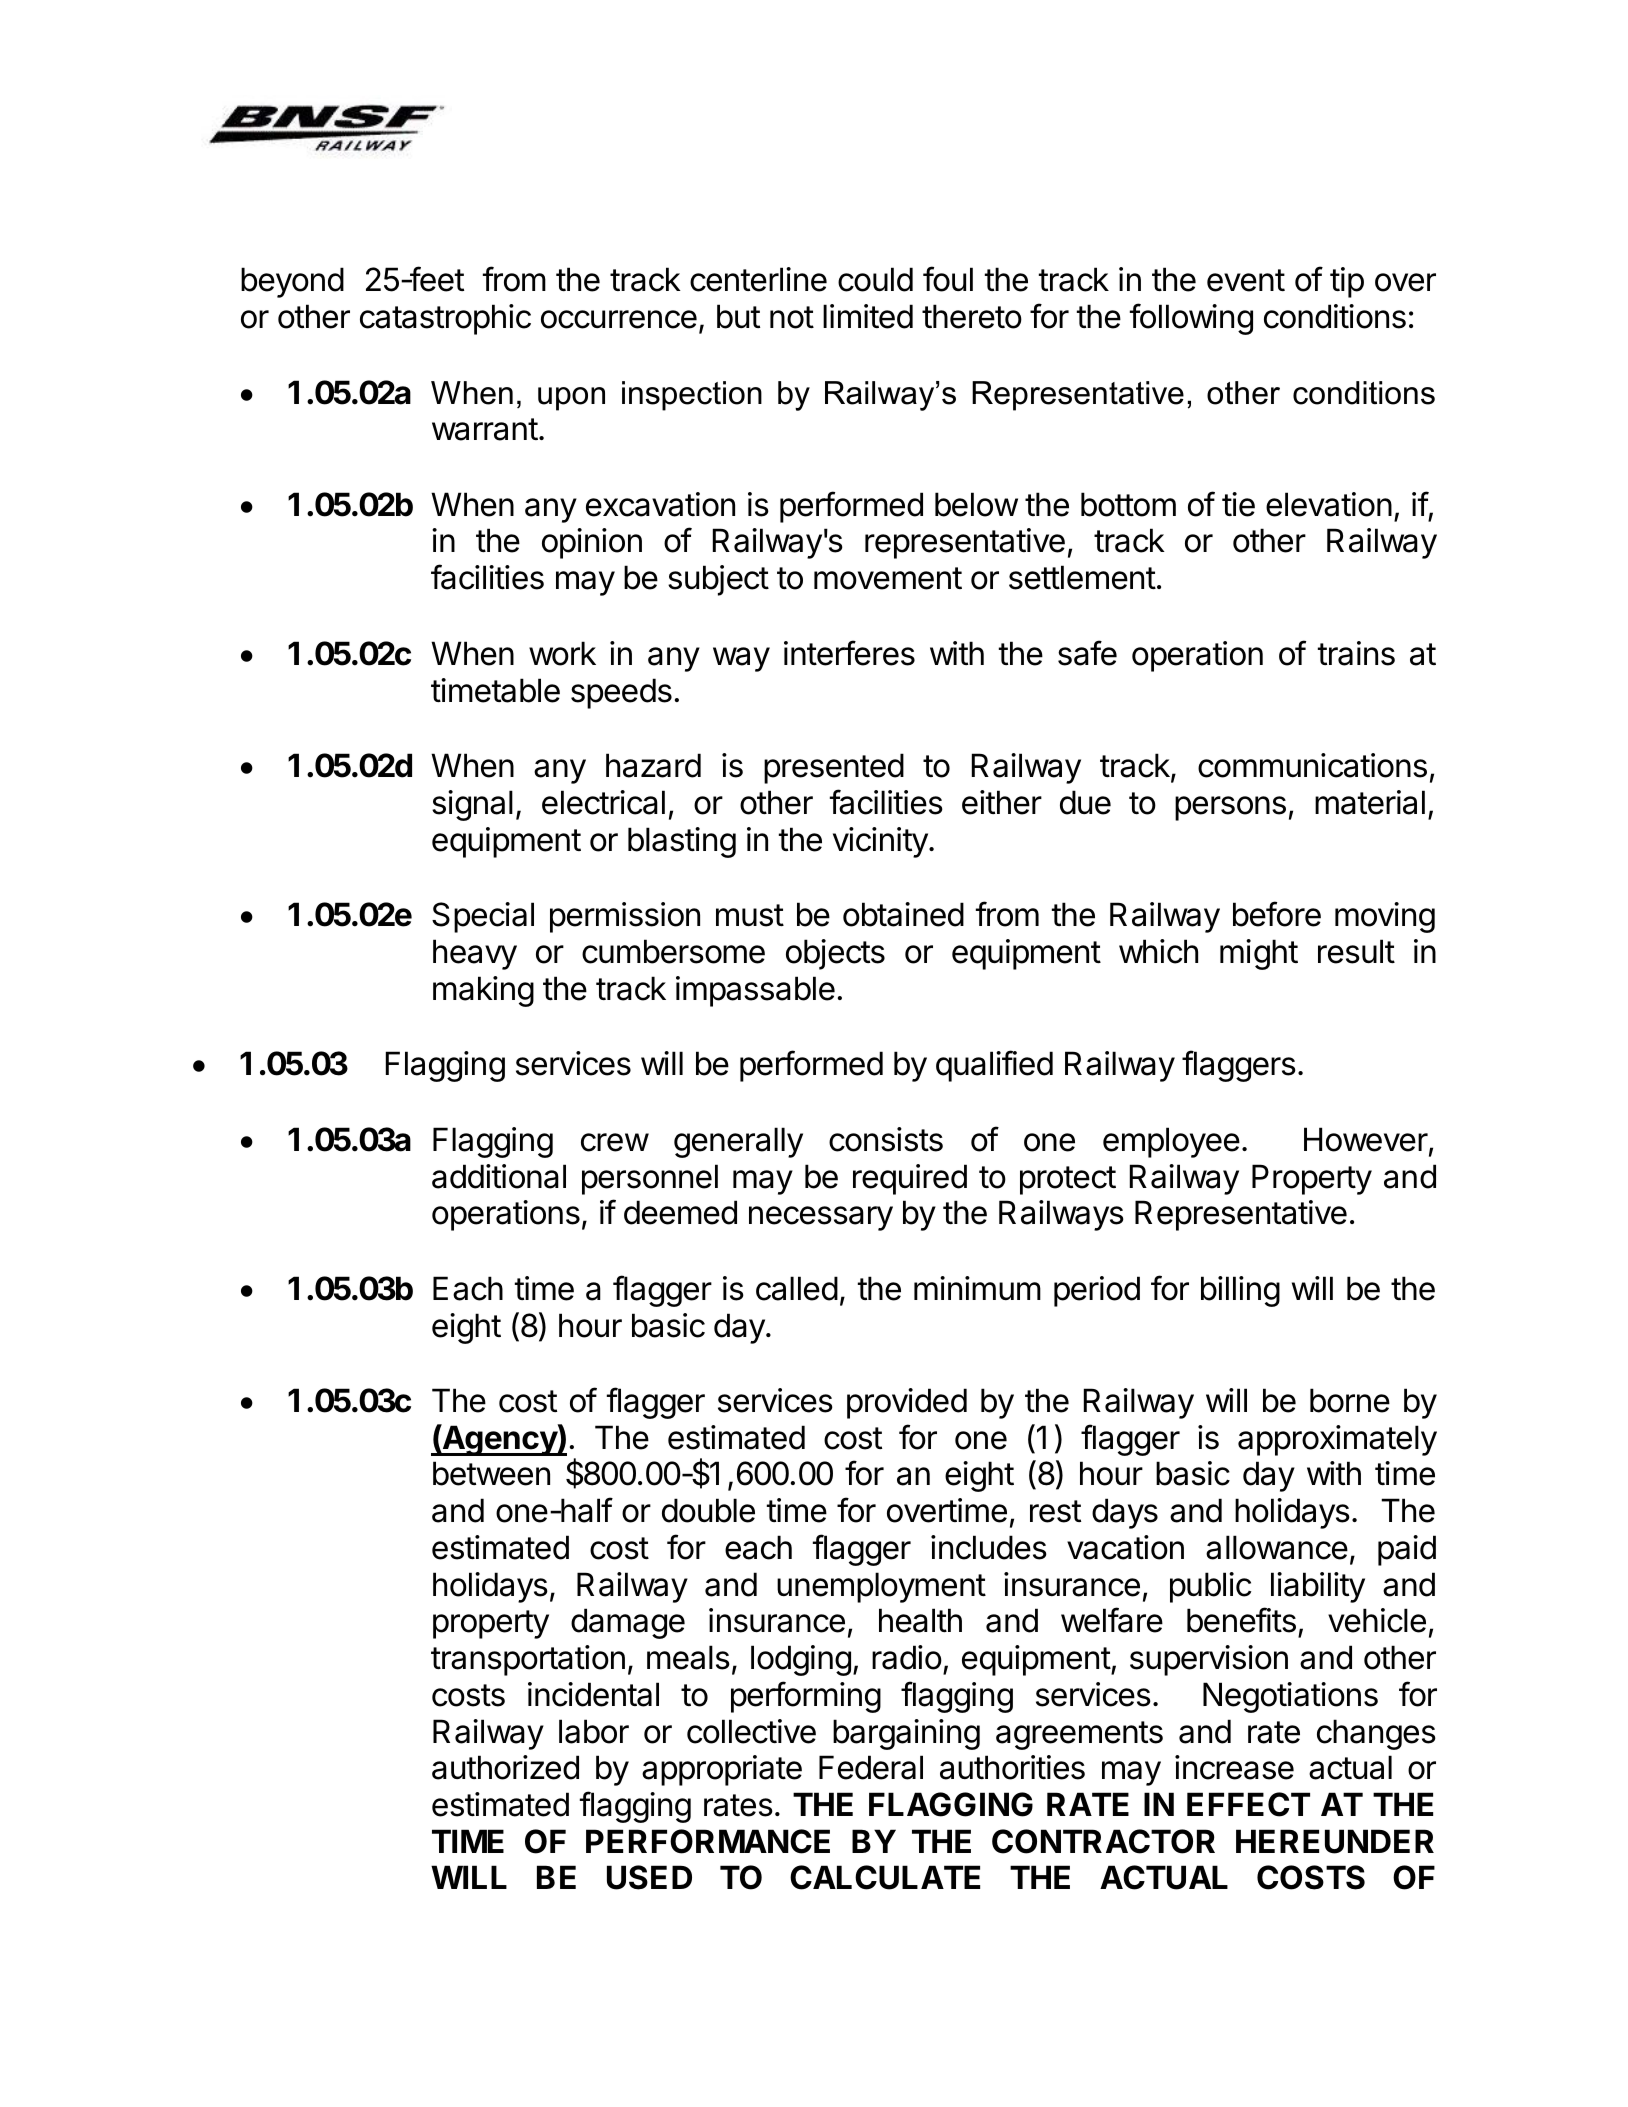 This screenshot has height=2107, width=1628. Describe the element at coordinates (885, 1877) in the screenshot. I see `CALCULATE` at that location.
